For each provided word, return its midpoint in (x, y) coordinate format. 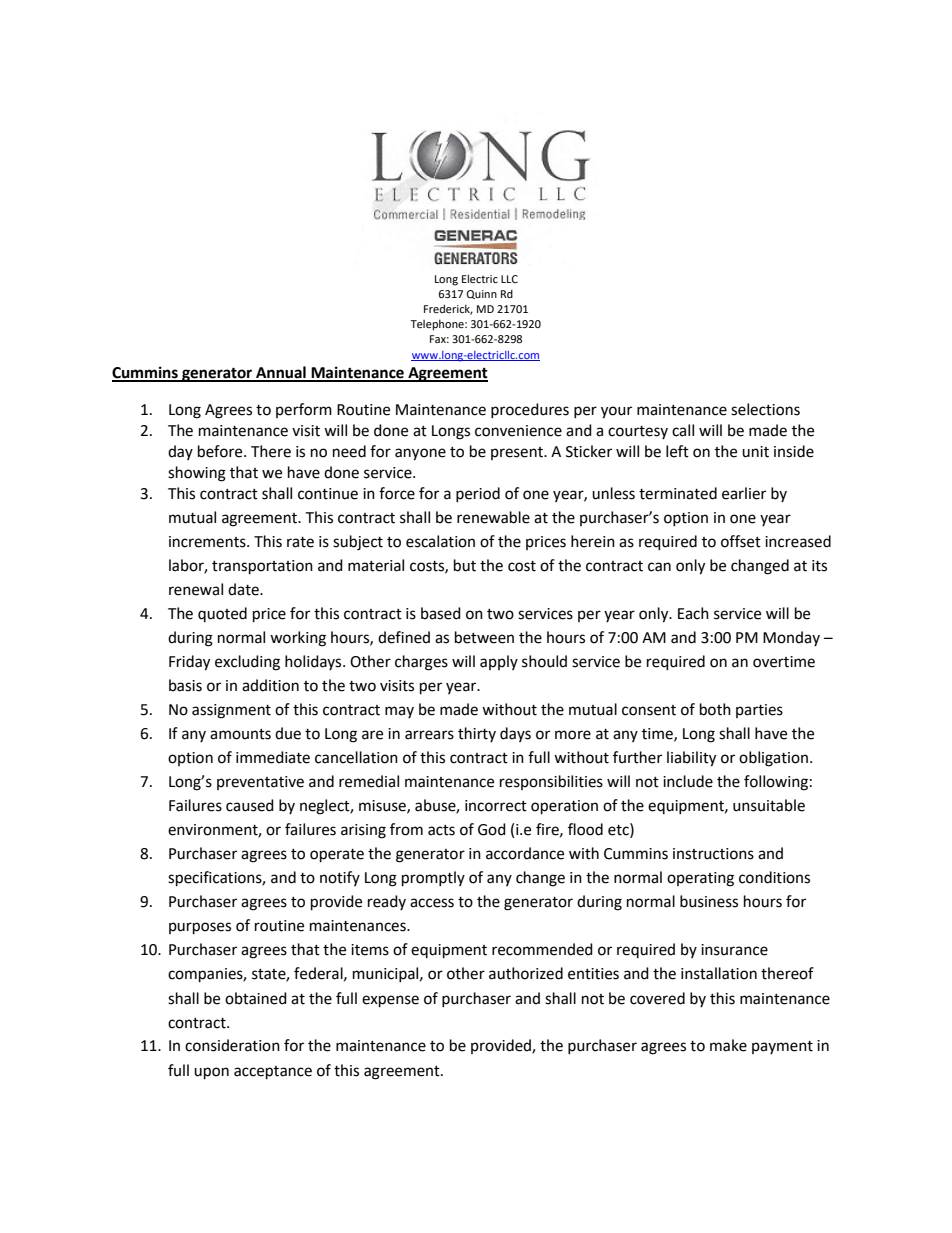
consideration (232, 1045)
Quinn (482, 294)
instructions (713, 854)
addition (270, 685)
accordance (525, 853)
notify (340, 878)
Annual (281, 373)
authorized (526, 973)
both (715, 709)
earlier (744, 493)
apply (499, 662)
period (478, 494)
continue (328, 494)
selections (765, 409)
